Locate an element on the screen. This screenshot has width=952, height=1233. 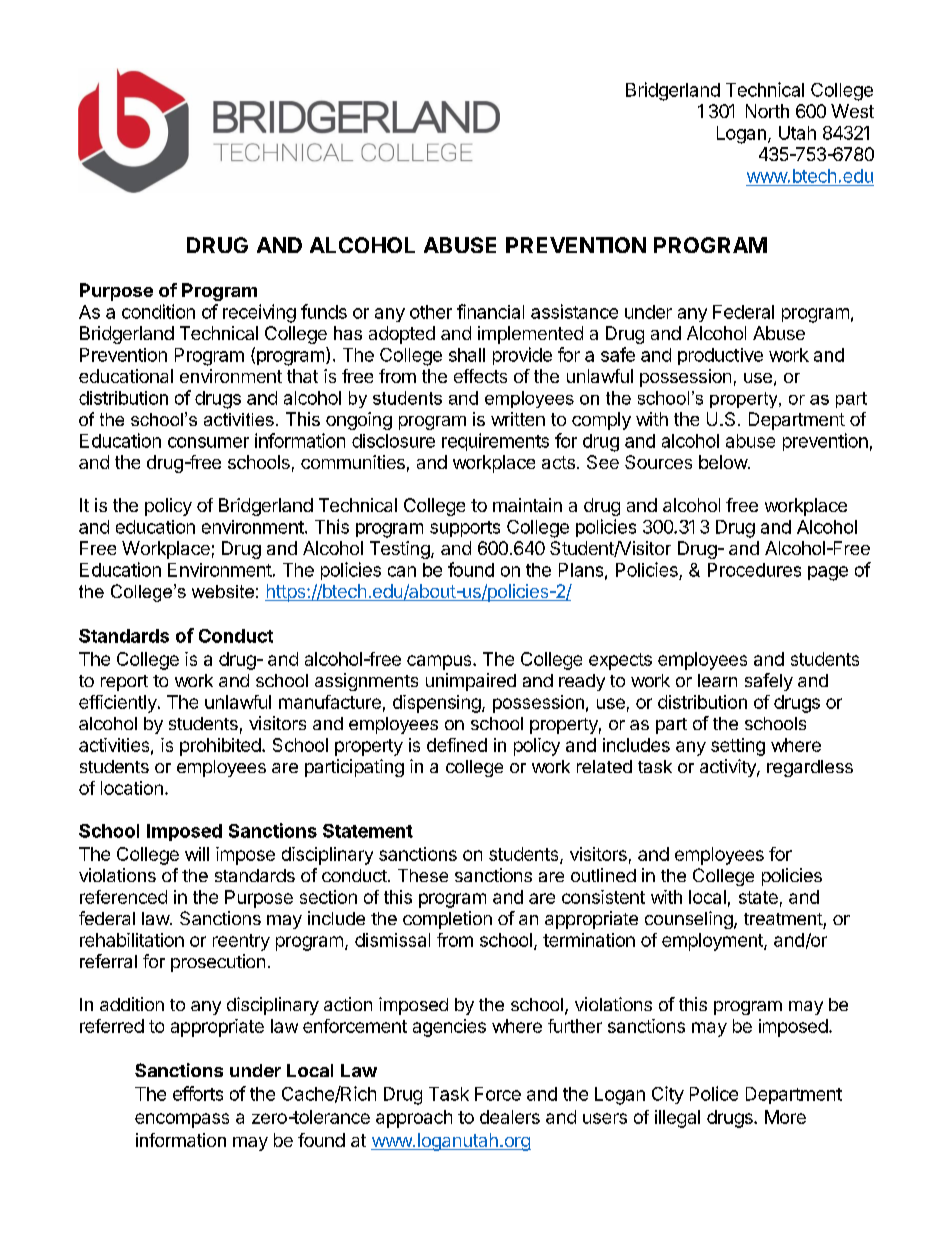
North is located at coordinates (767, 111).
